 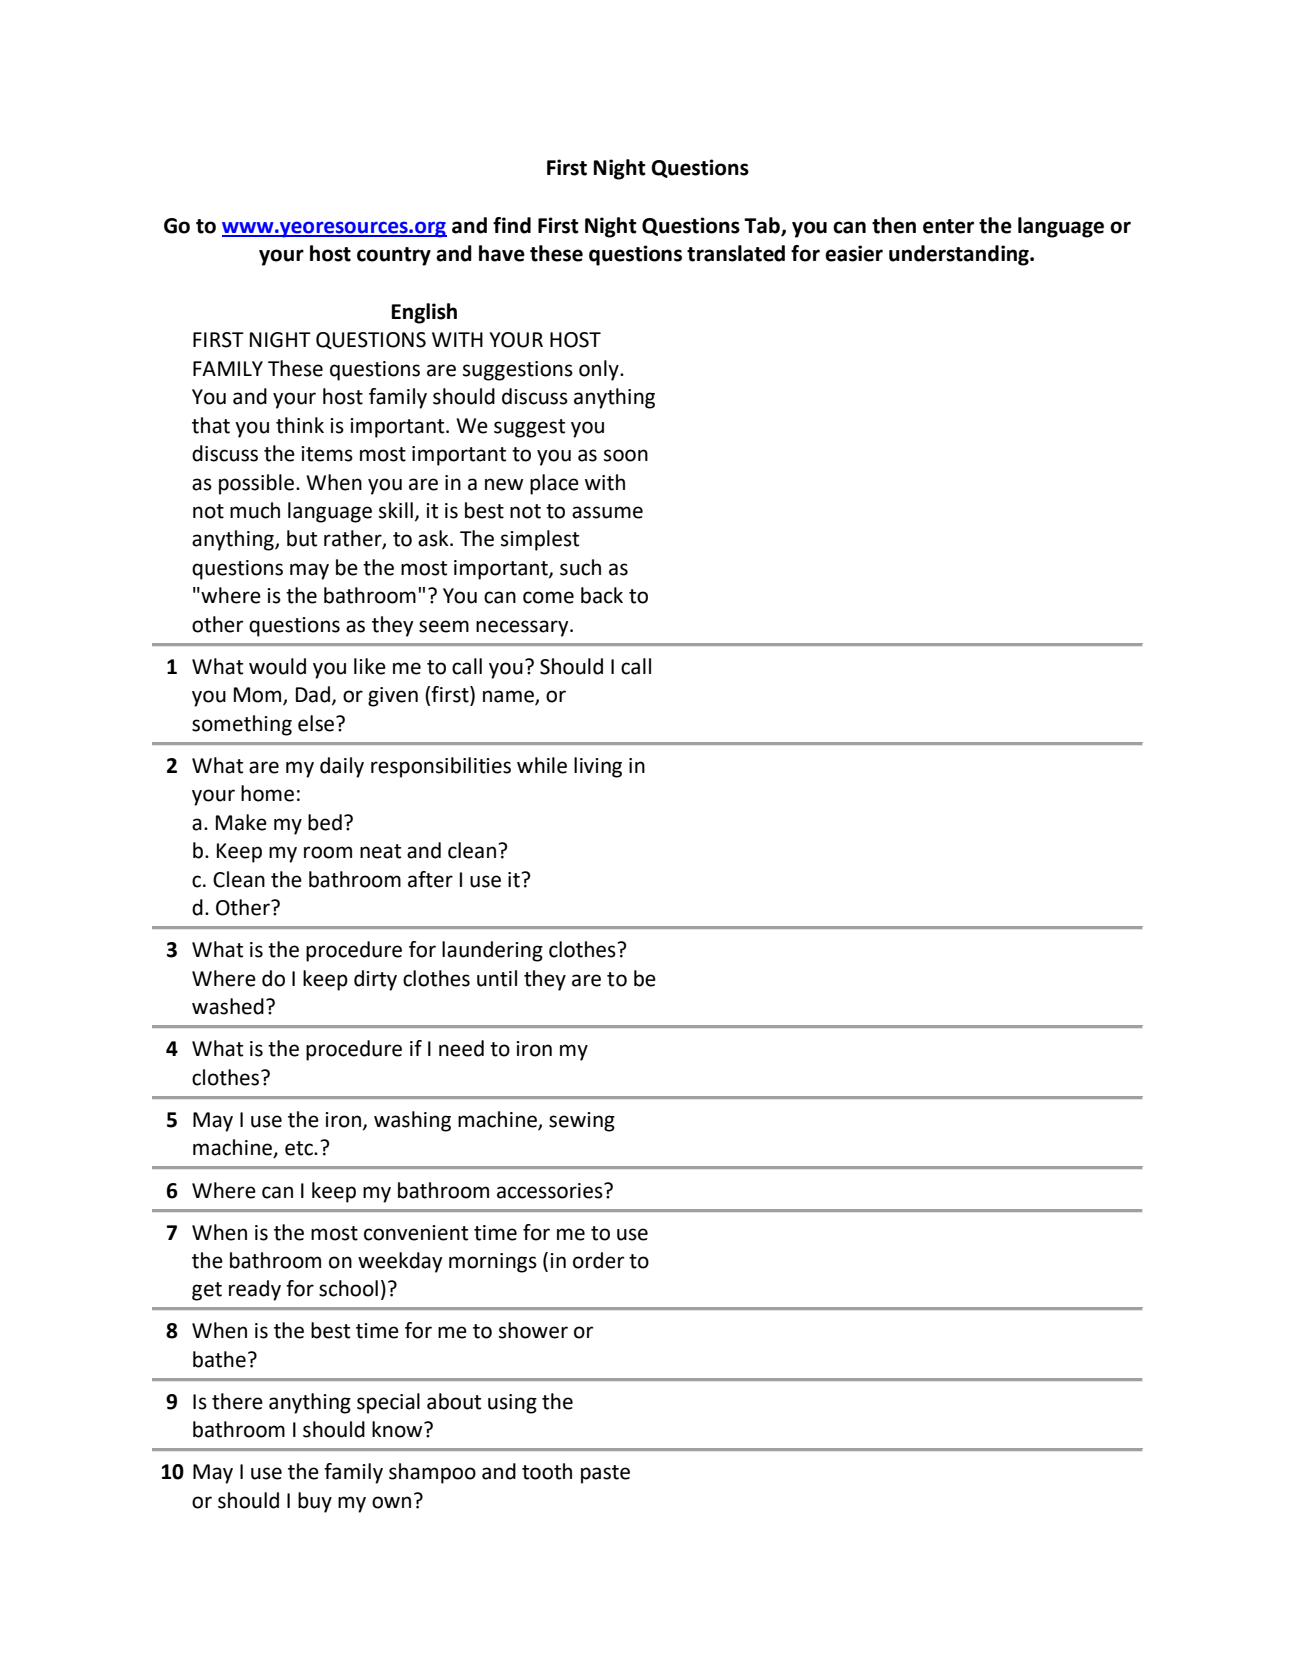 I want to click on easier, so click(x=854, y=253).
